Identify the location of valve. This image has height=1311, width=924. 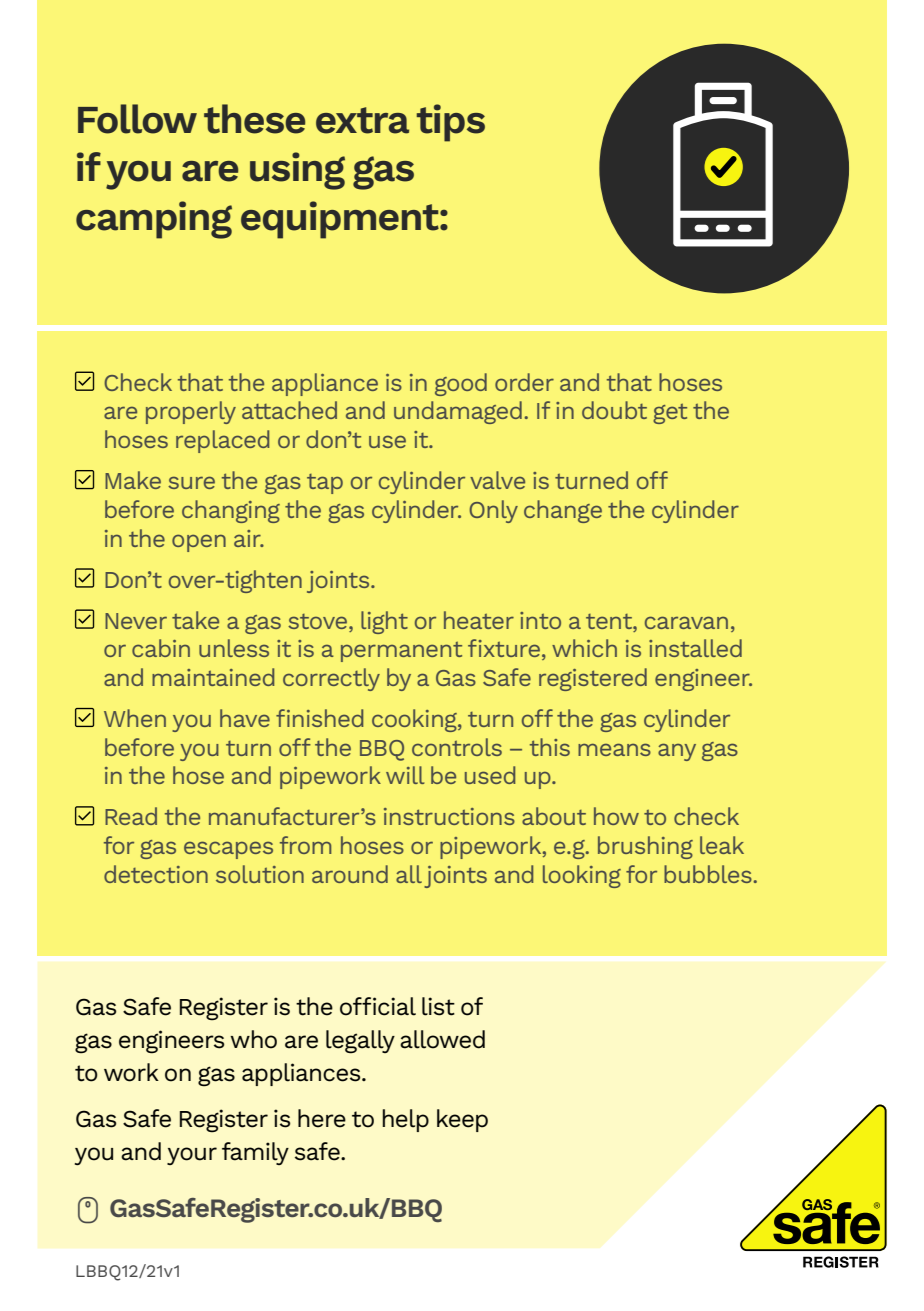
(497, 480).
